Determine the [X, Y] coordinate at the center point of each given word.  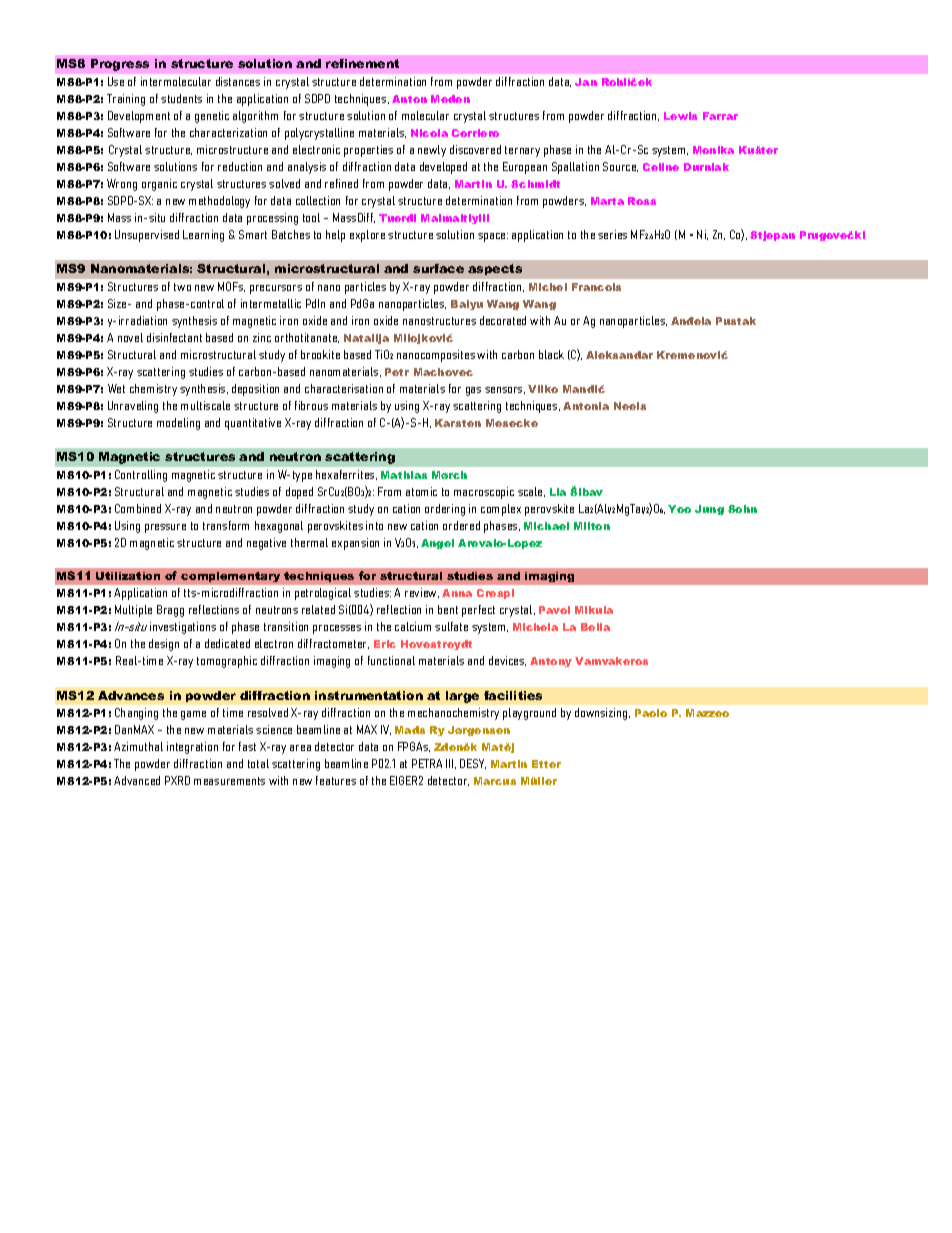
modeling [178, 424]
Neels [630, 406]
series [612, 234]
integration [192, 748]
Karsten [458, 423]
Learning [203, 236]
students [181, 98]
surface [438, 268]
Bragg [170, 611]
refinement [362, 63]
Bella [595, 627]
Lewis [680, 116]
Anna [457, 593]
